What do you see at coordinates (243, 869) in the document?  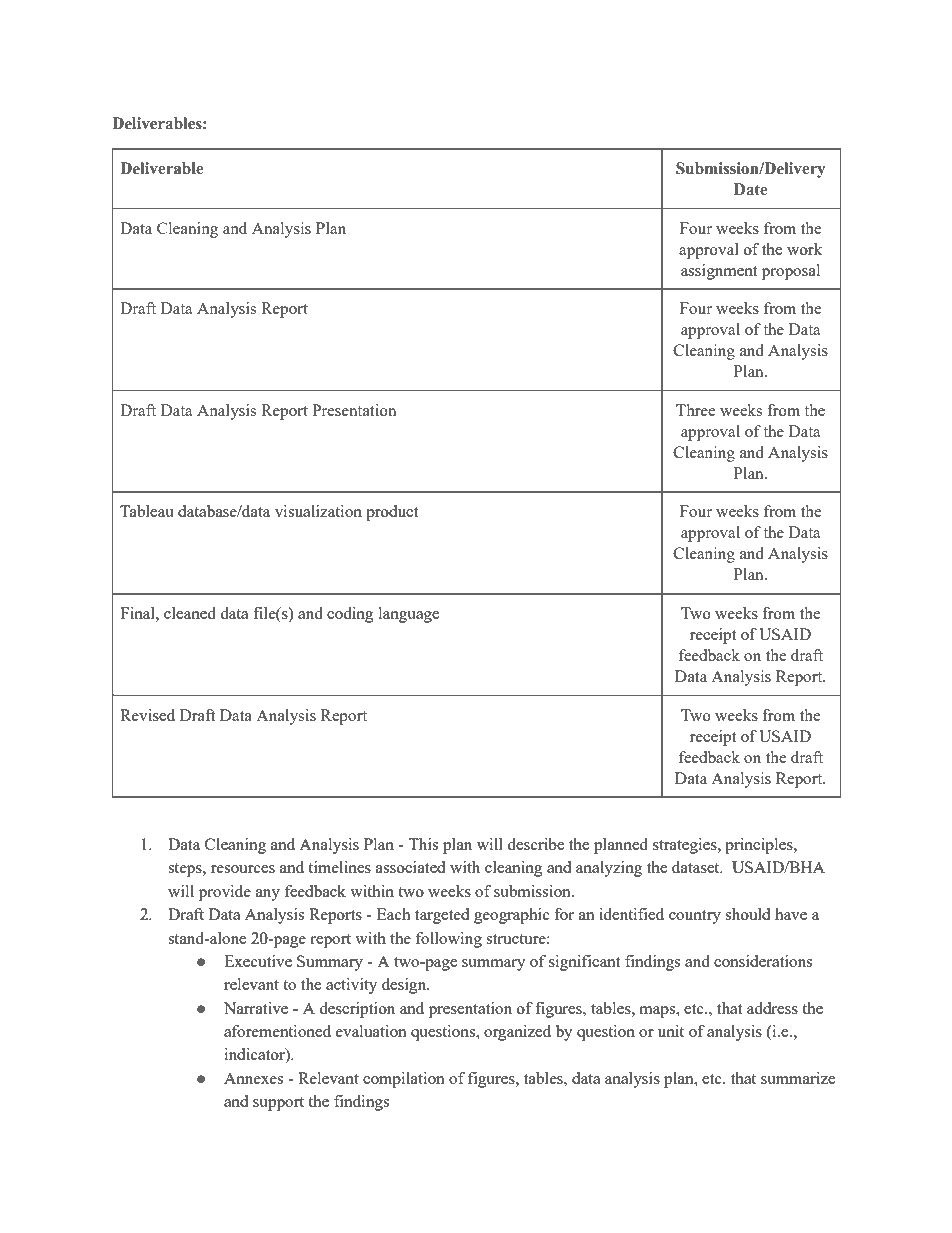 I see `resources` at bounding box center [243, 869].
